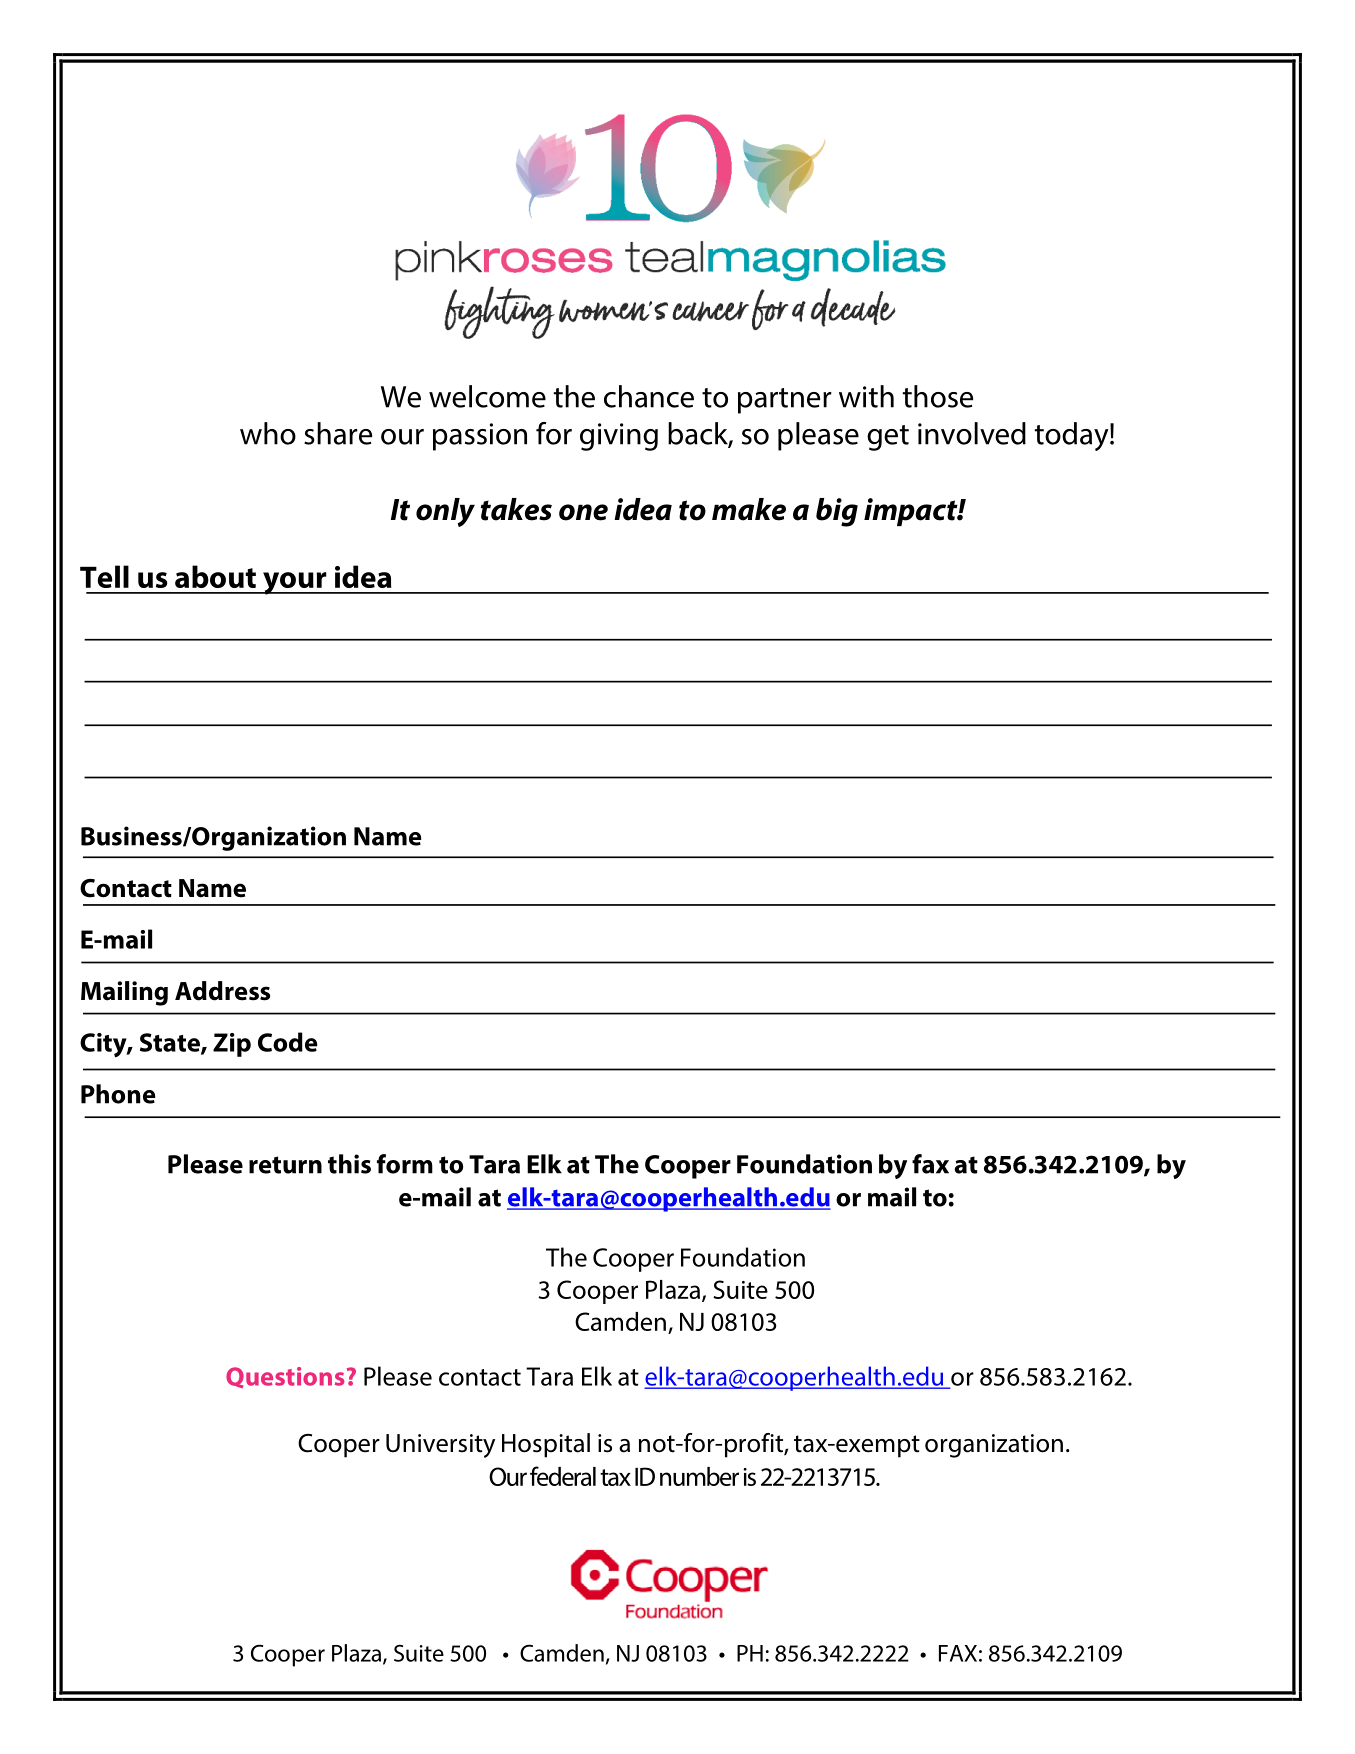 Image resolution: width=1355 pixels, height=1754 pixels. Describe the element at coordinates (888, 438) in the screenshot. I see `get` at that location.
